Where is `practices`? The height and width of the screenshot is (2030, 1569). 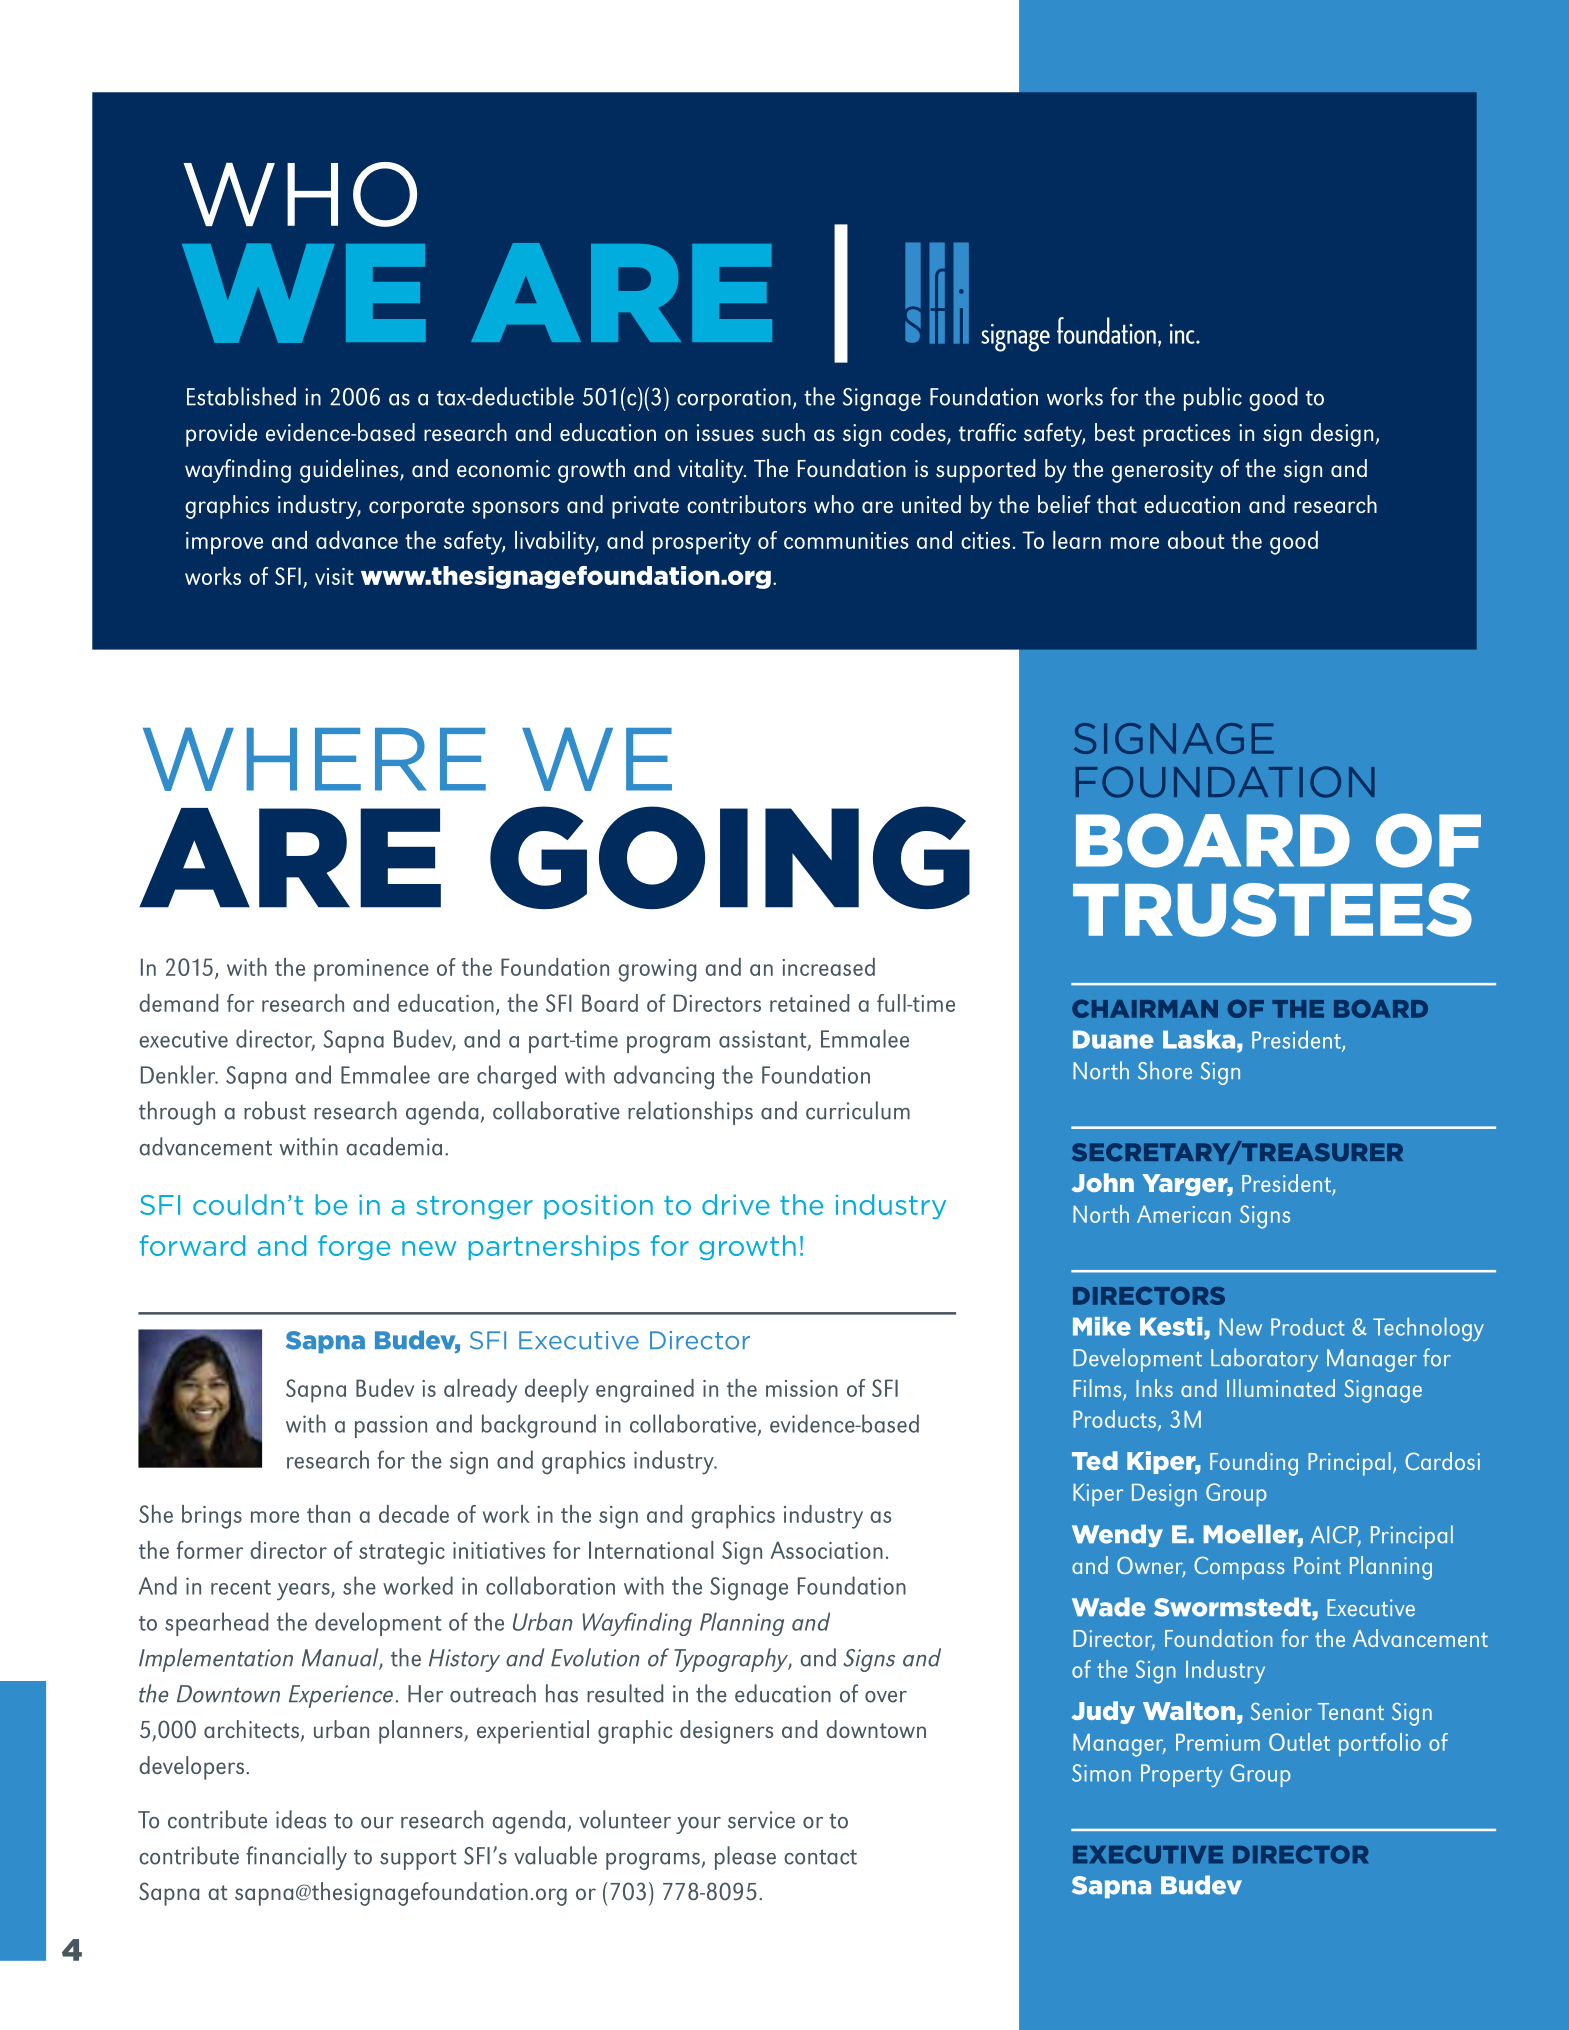 practices is located at coordinates (1187, 435).
